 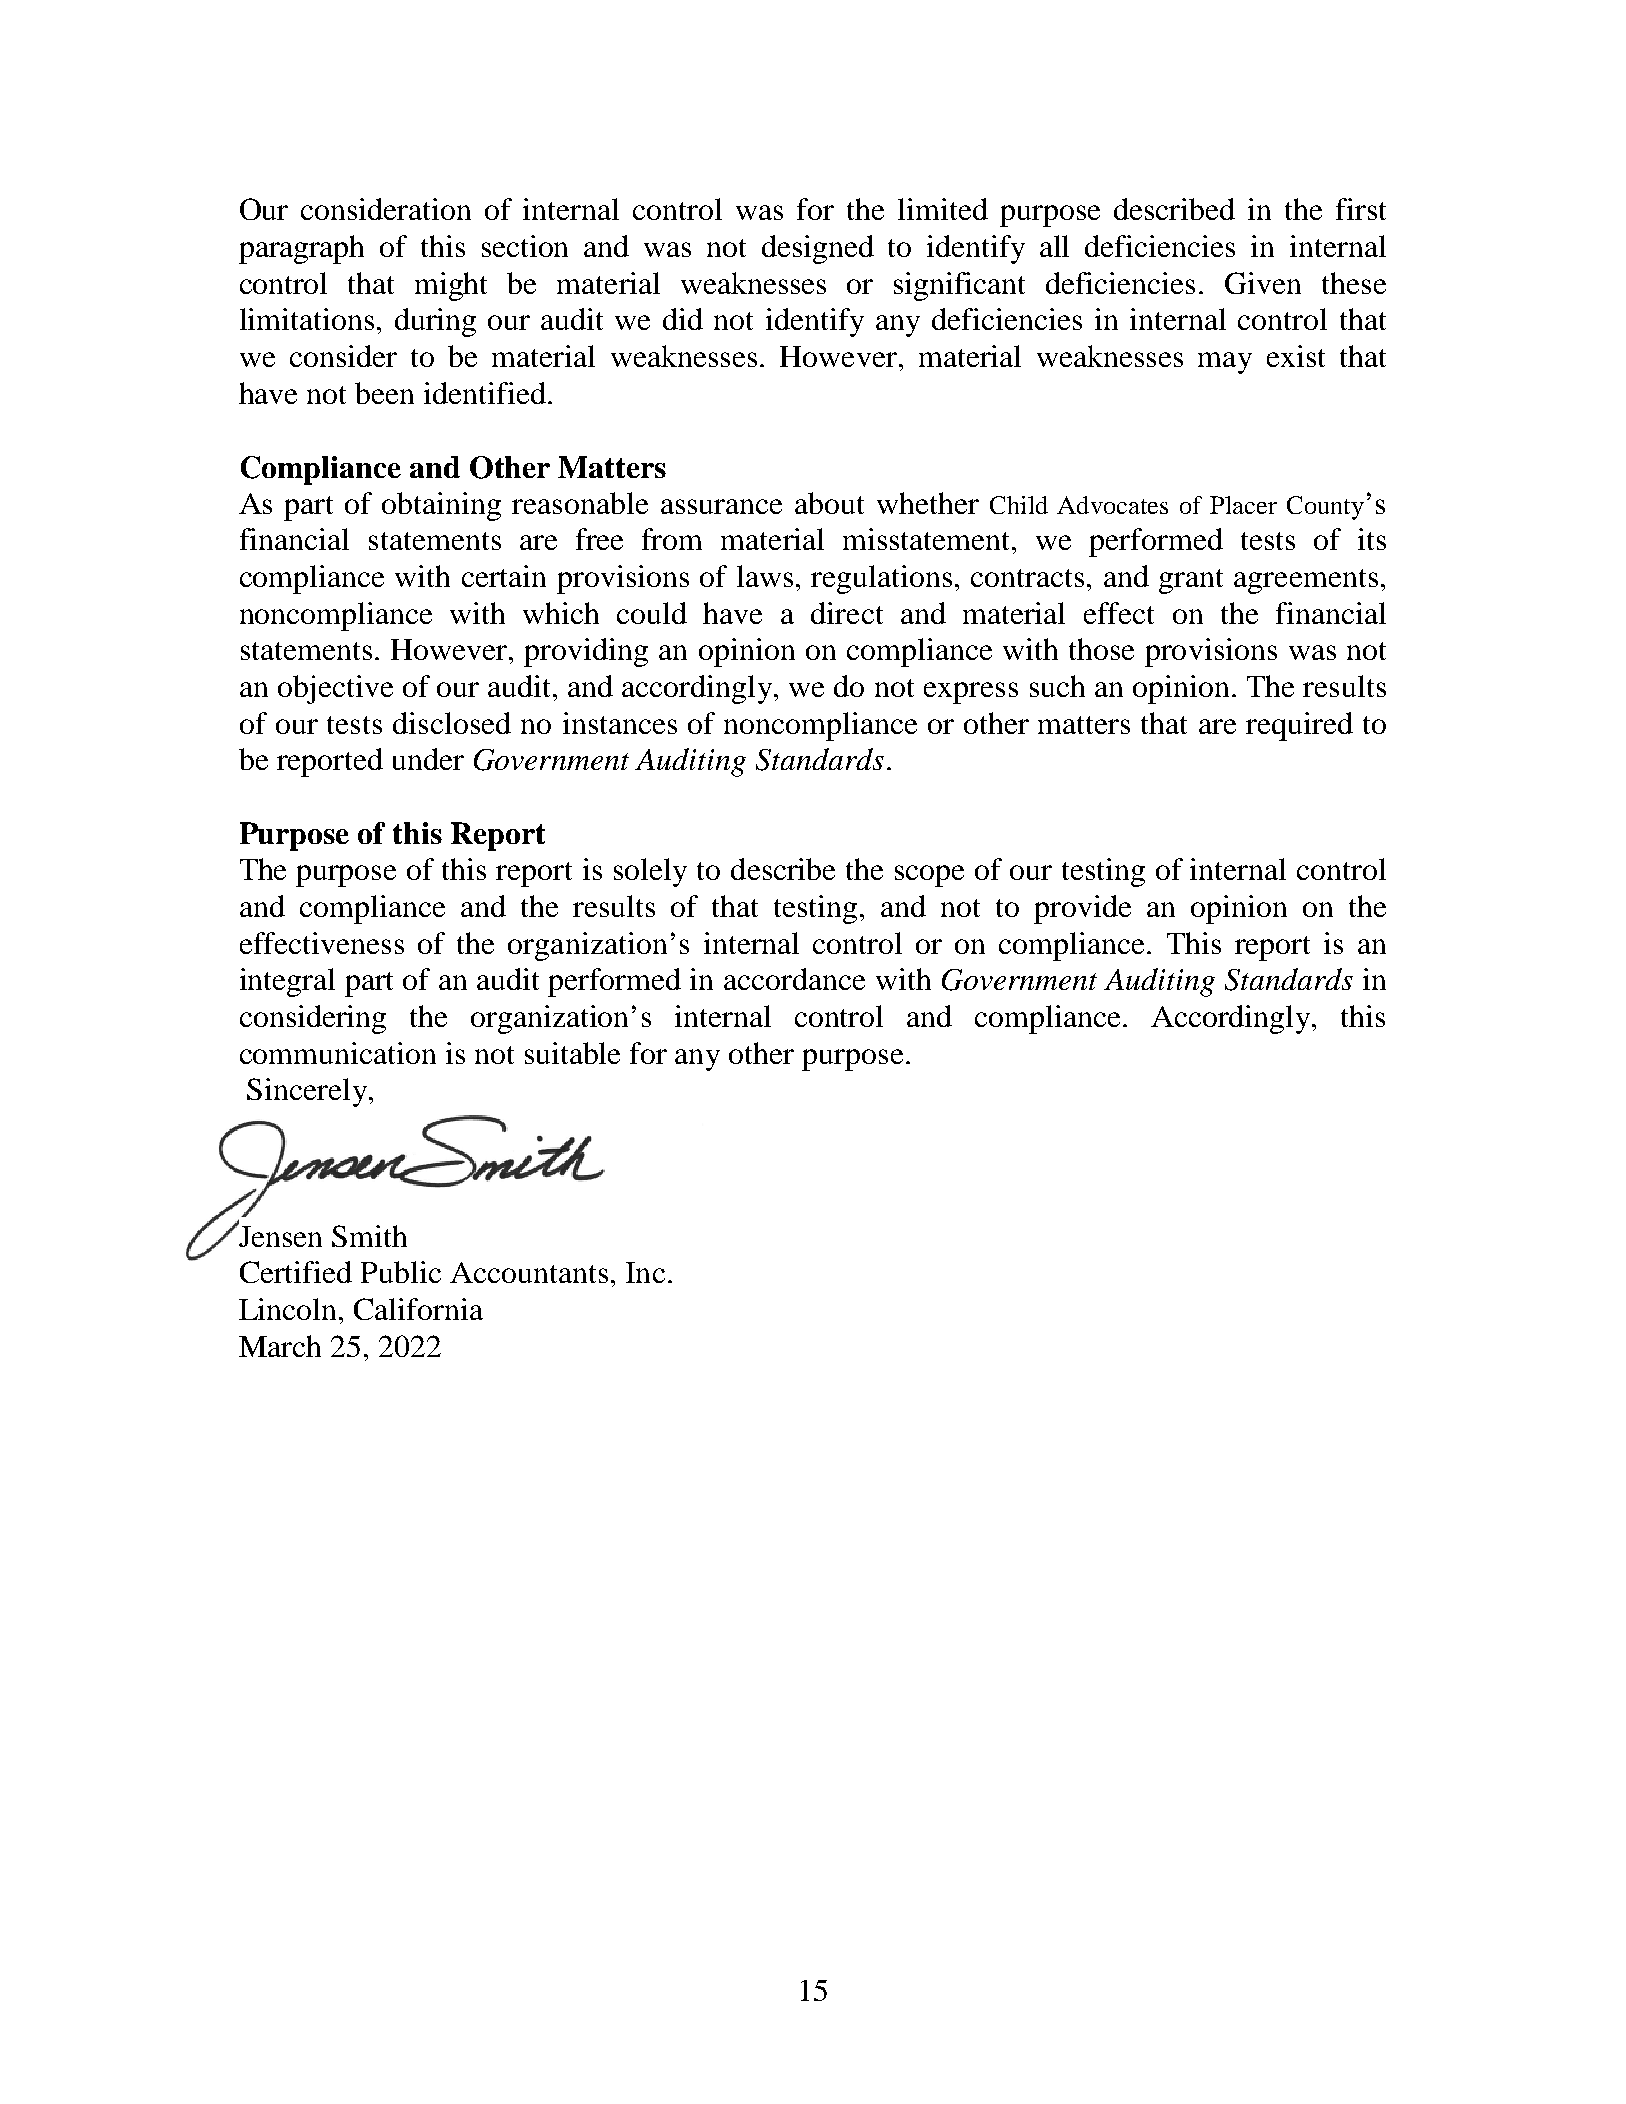 What do you see at coordinates (1243, 505) in the image?
I see `Placer` at bounding box center [1243, 505].
